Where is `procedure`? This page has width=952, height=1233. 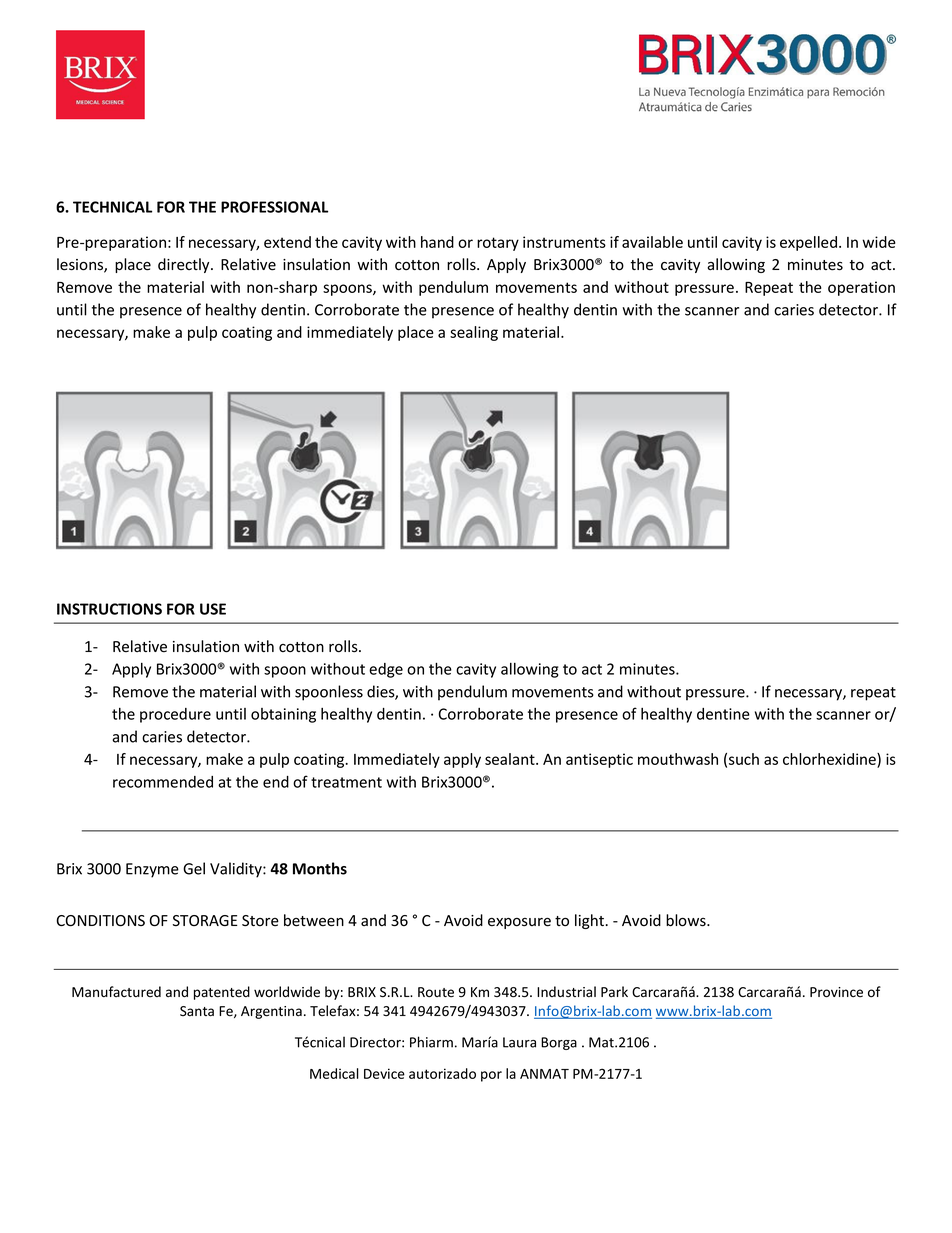
procedure is located at coordinates (175, 715).
